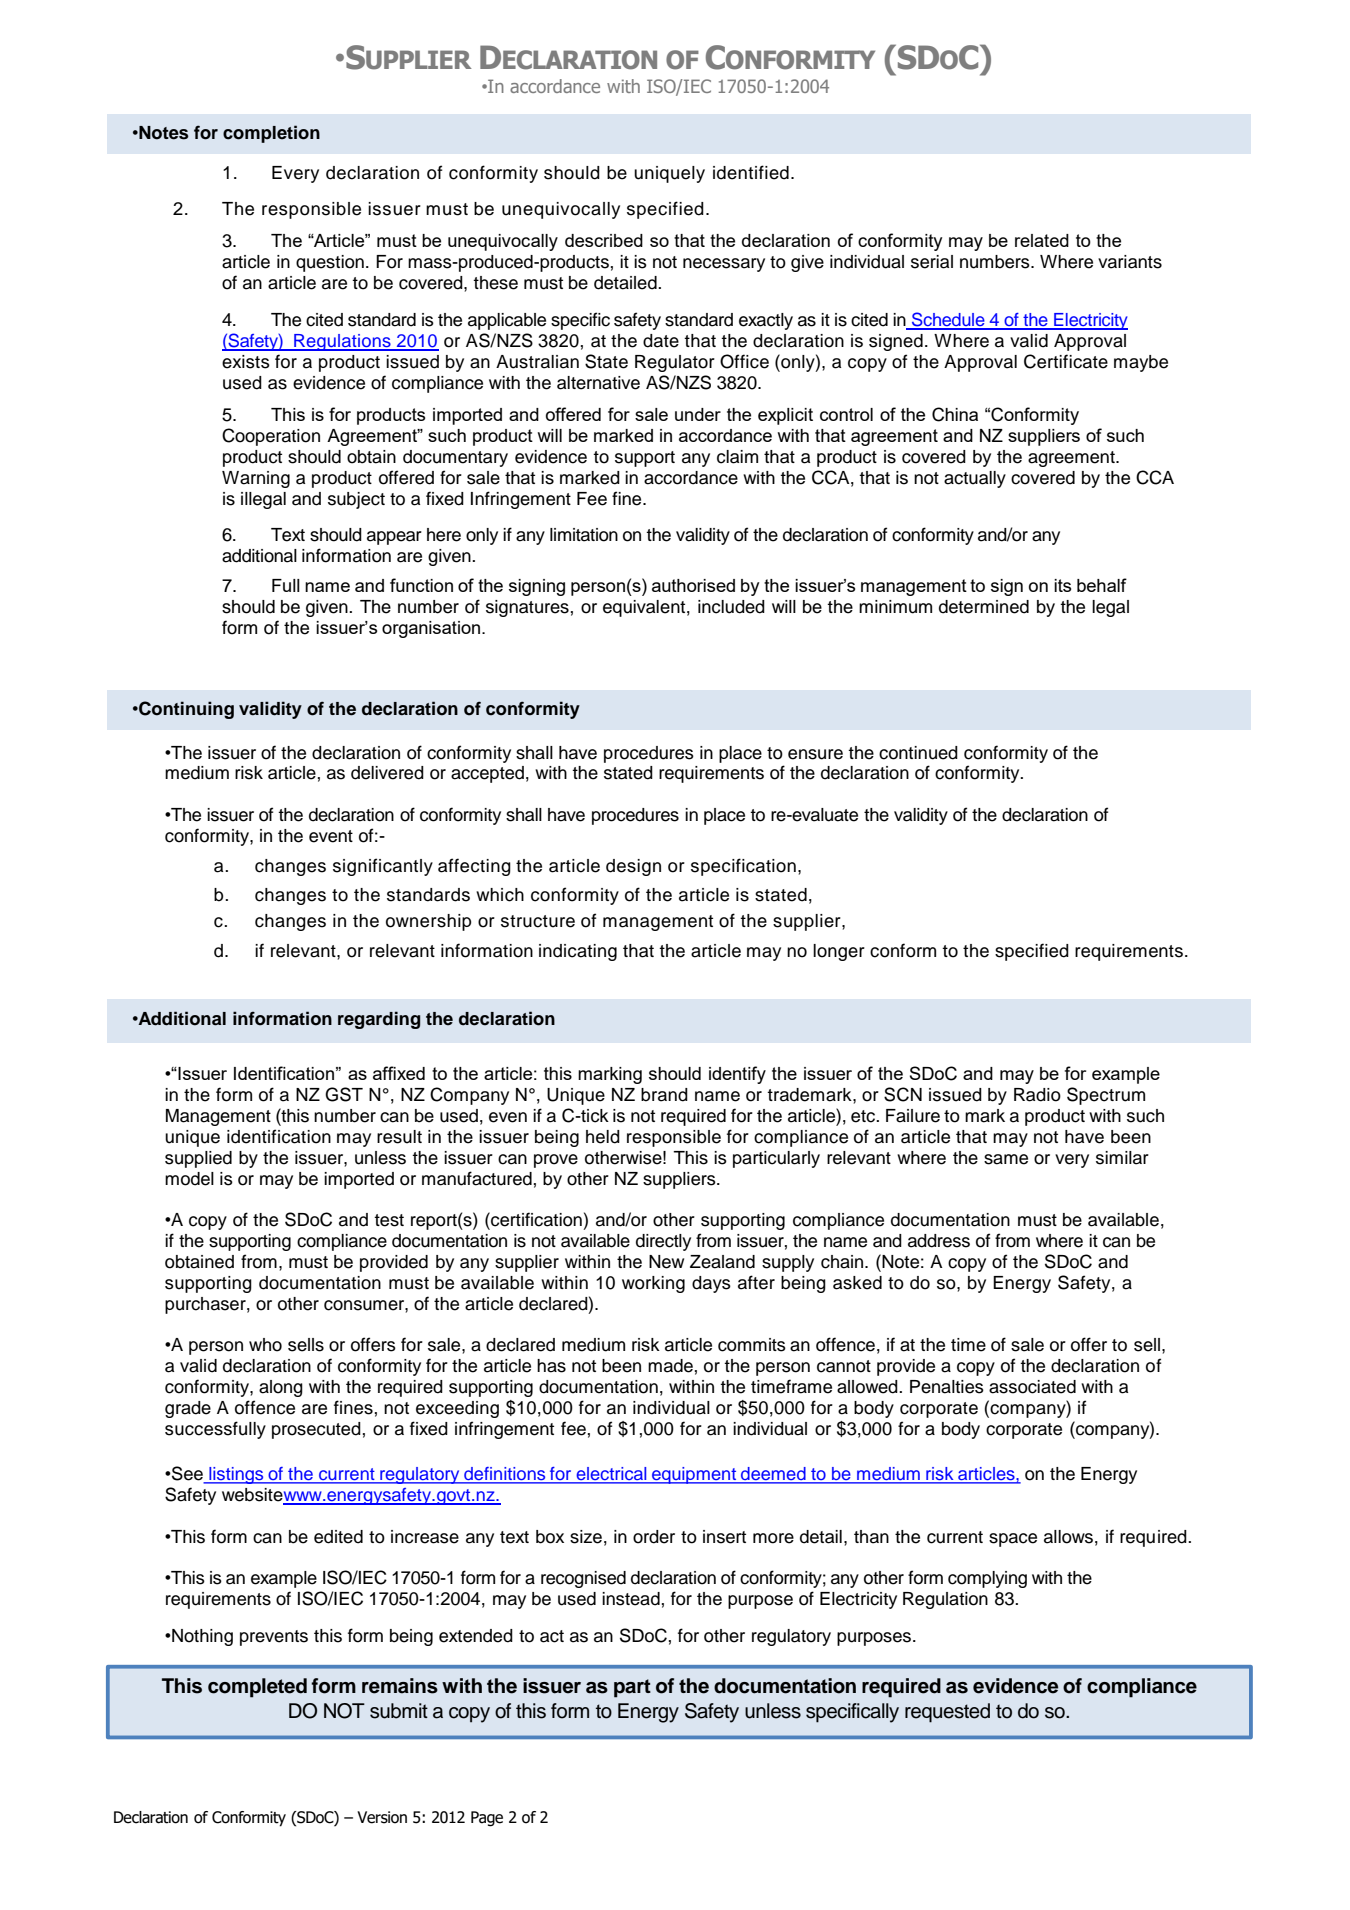 The height and width of the screenshot is (1910, 1350). I want to click on ensure, so click(815, 754).
